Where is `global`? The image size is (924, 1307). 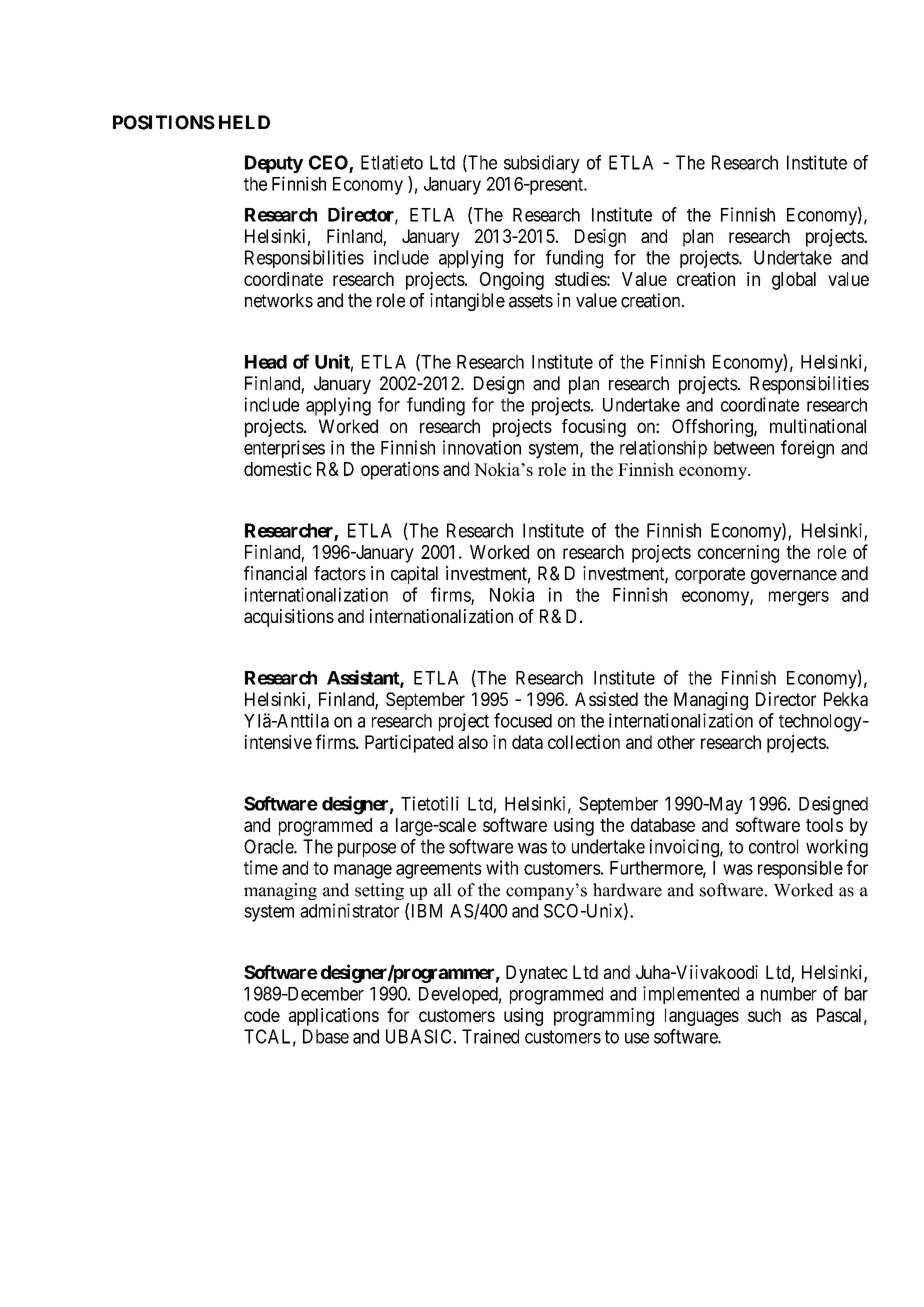
global is located at coordinates (794, 281).
